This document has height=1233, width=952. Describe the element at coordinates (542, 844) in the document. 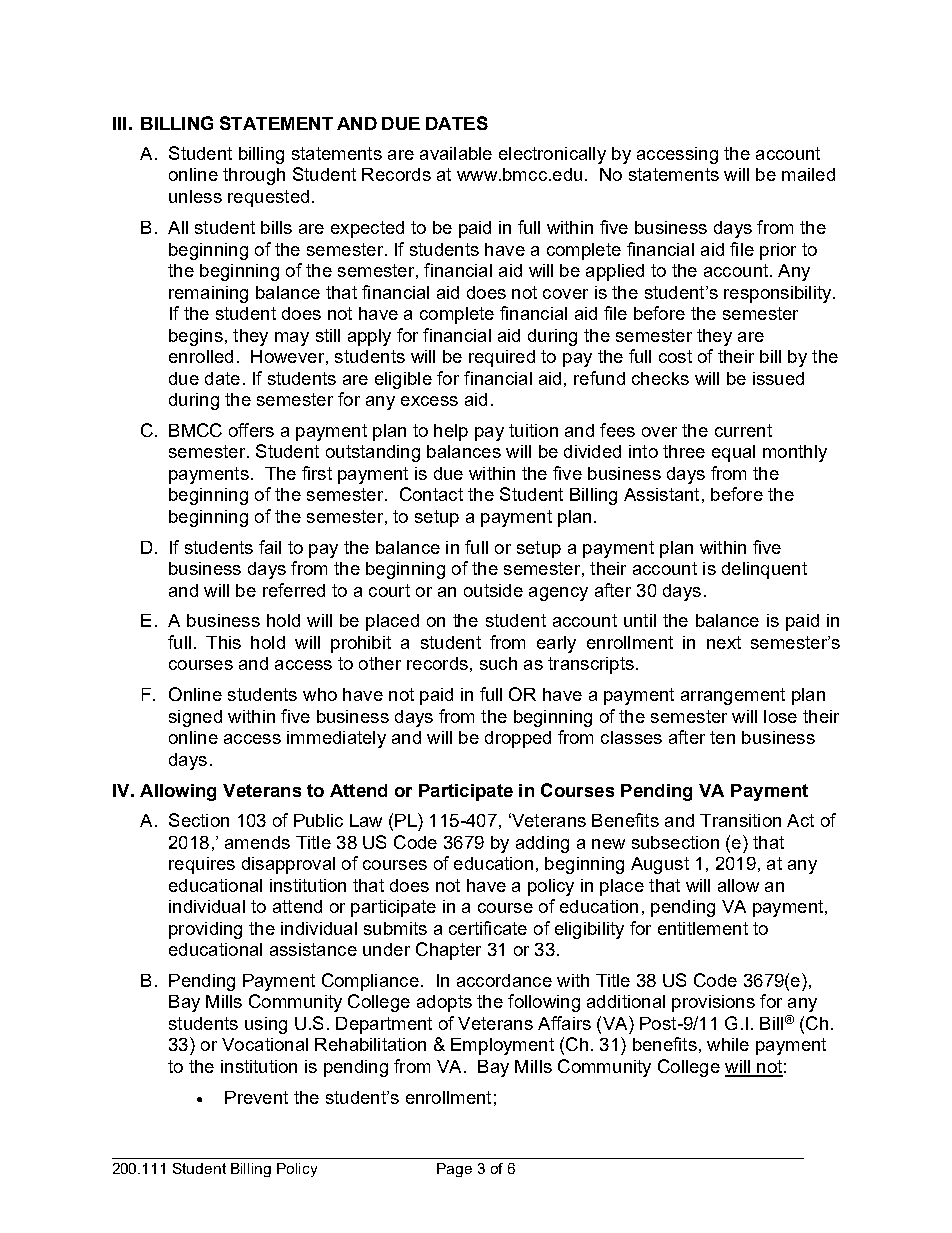

I see `adding` at that location.
